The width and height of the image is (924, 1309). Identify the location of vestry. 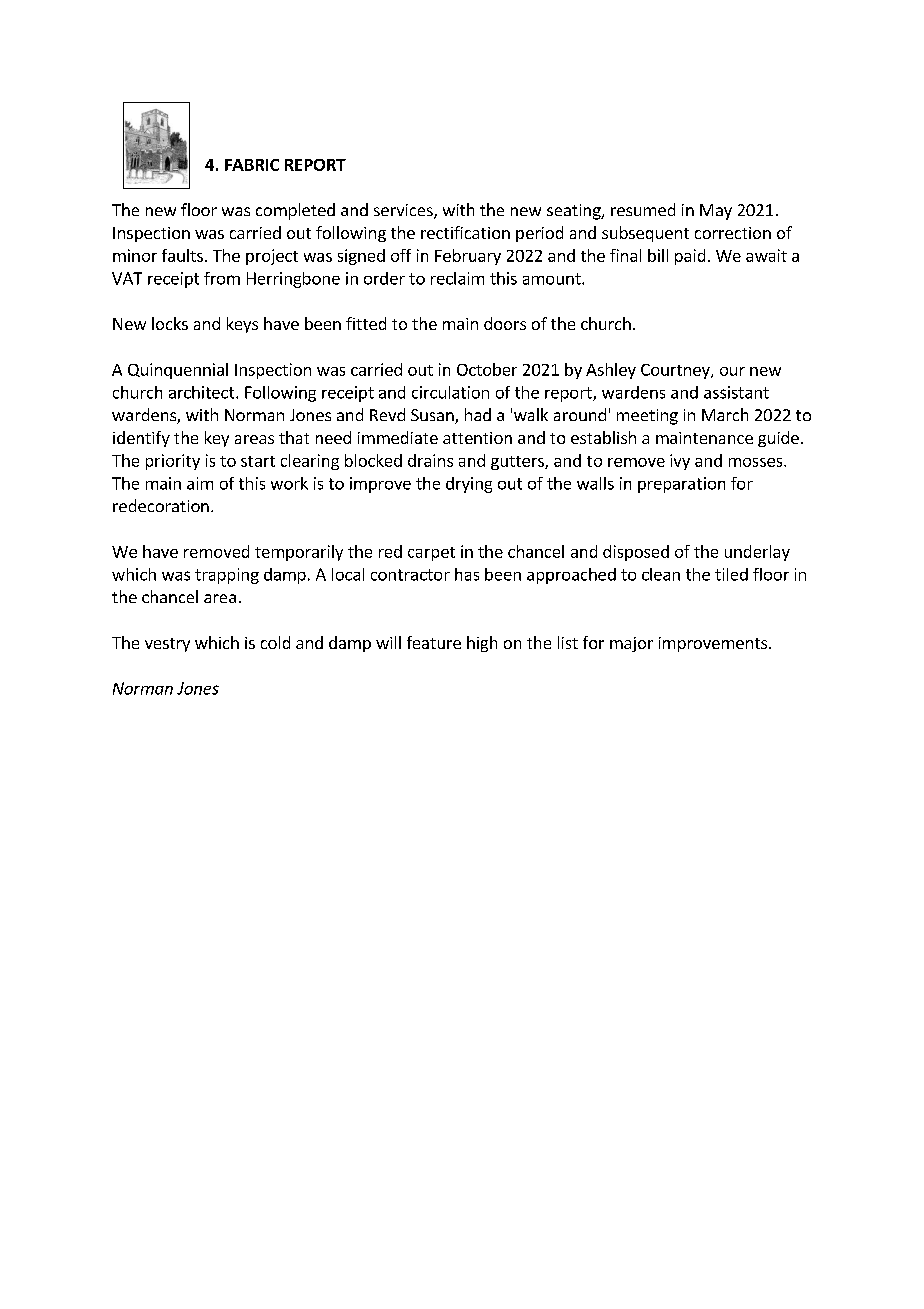
(167, 645).
